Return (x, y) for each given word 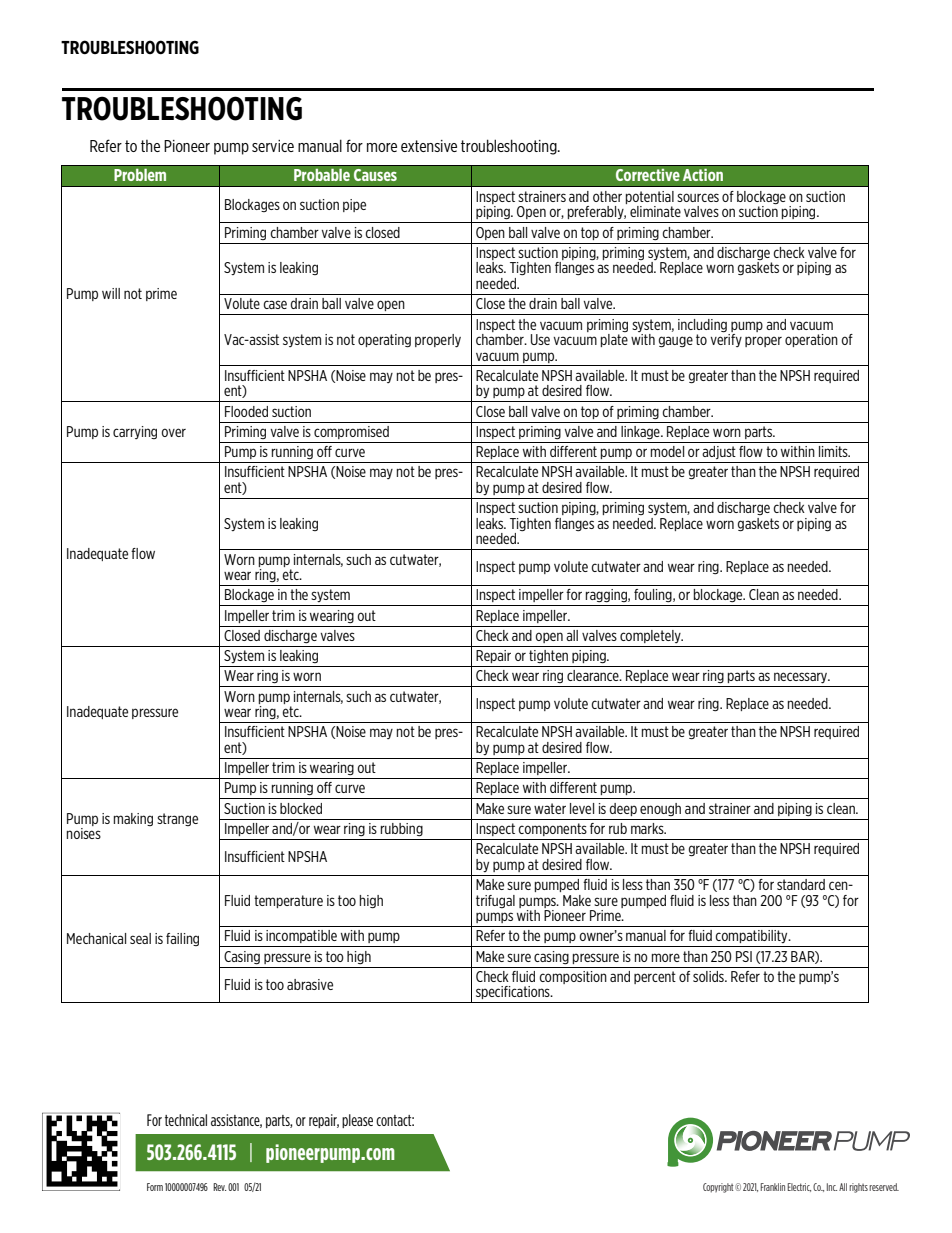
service (273, 146)
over (174, 432)
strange (177, 819)
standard (801, 884)
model (667, 451)
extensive (429, 146)
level (582, 808)
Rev (219, 1187)
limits (834, 451)
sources (698, 197)
